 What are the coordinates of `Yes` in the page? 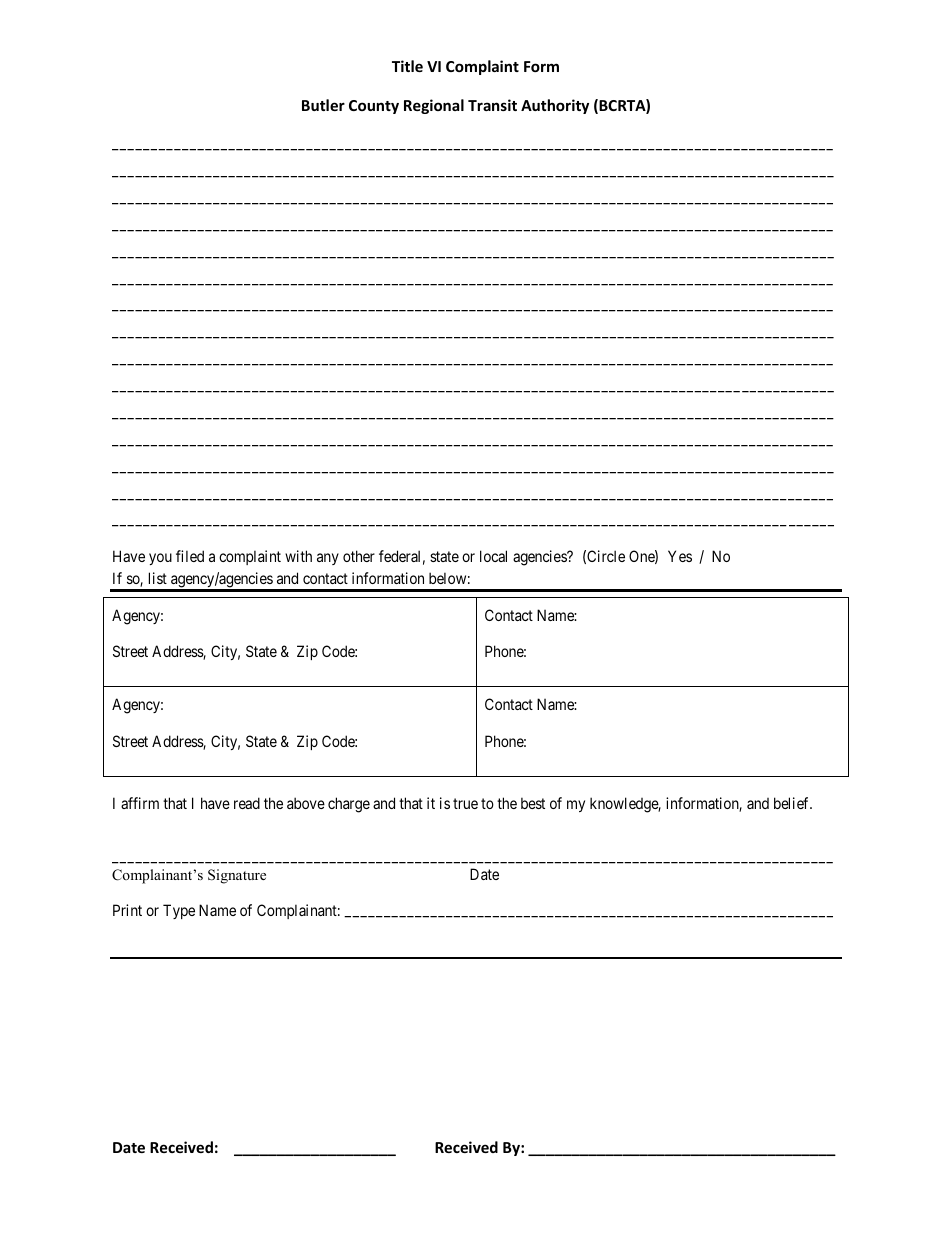 It's located at (680, 556).
